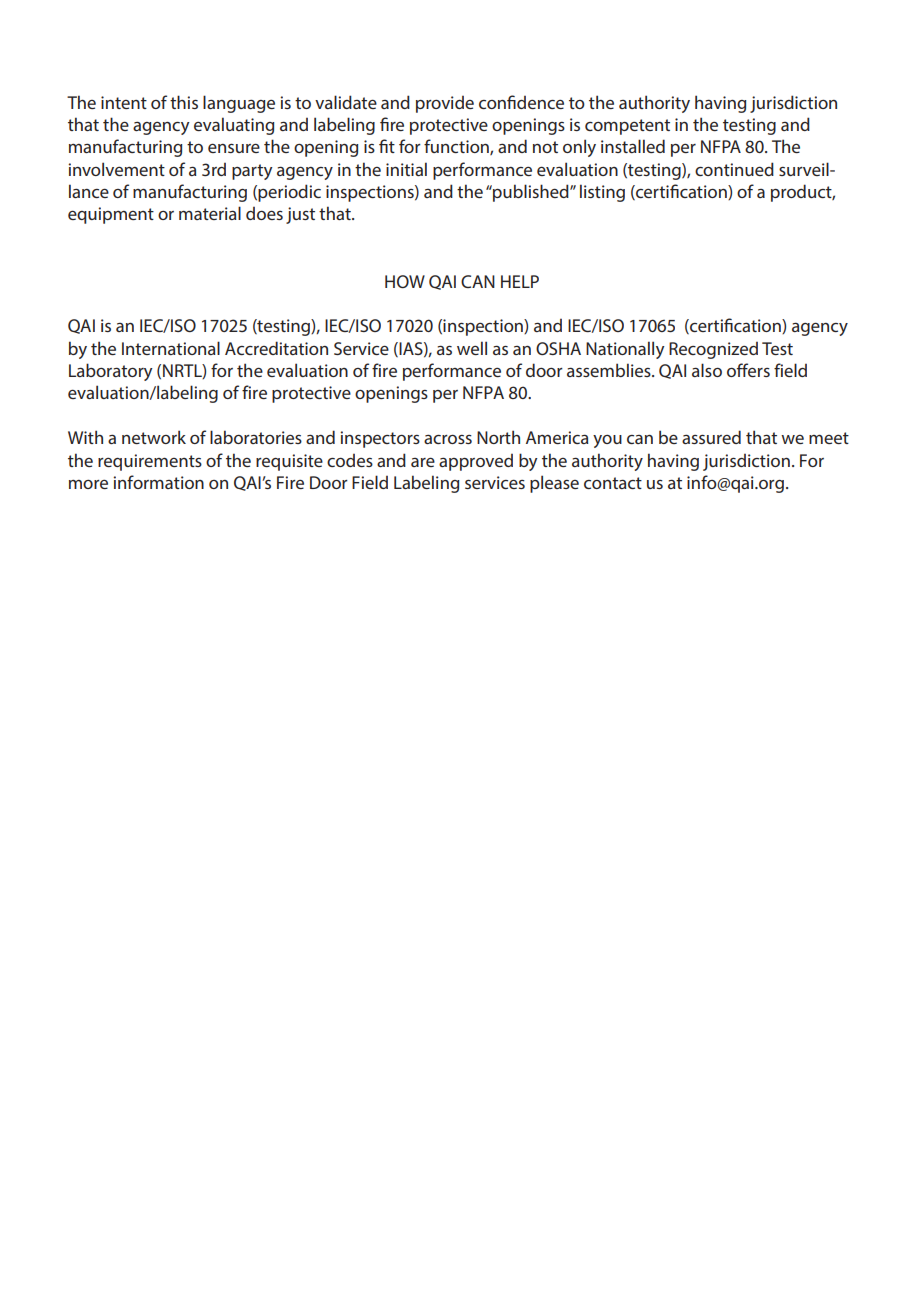 The image size is (924, 1308). Describe the element at coordinates (472, 348) in the screenshot. I see `well` at that location.
